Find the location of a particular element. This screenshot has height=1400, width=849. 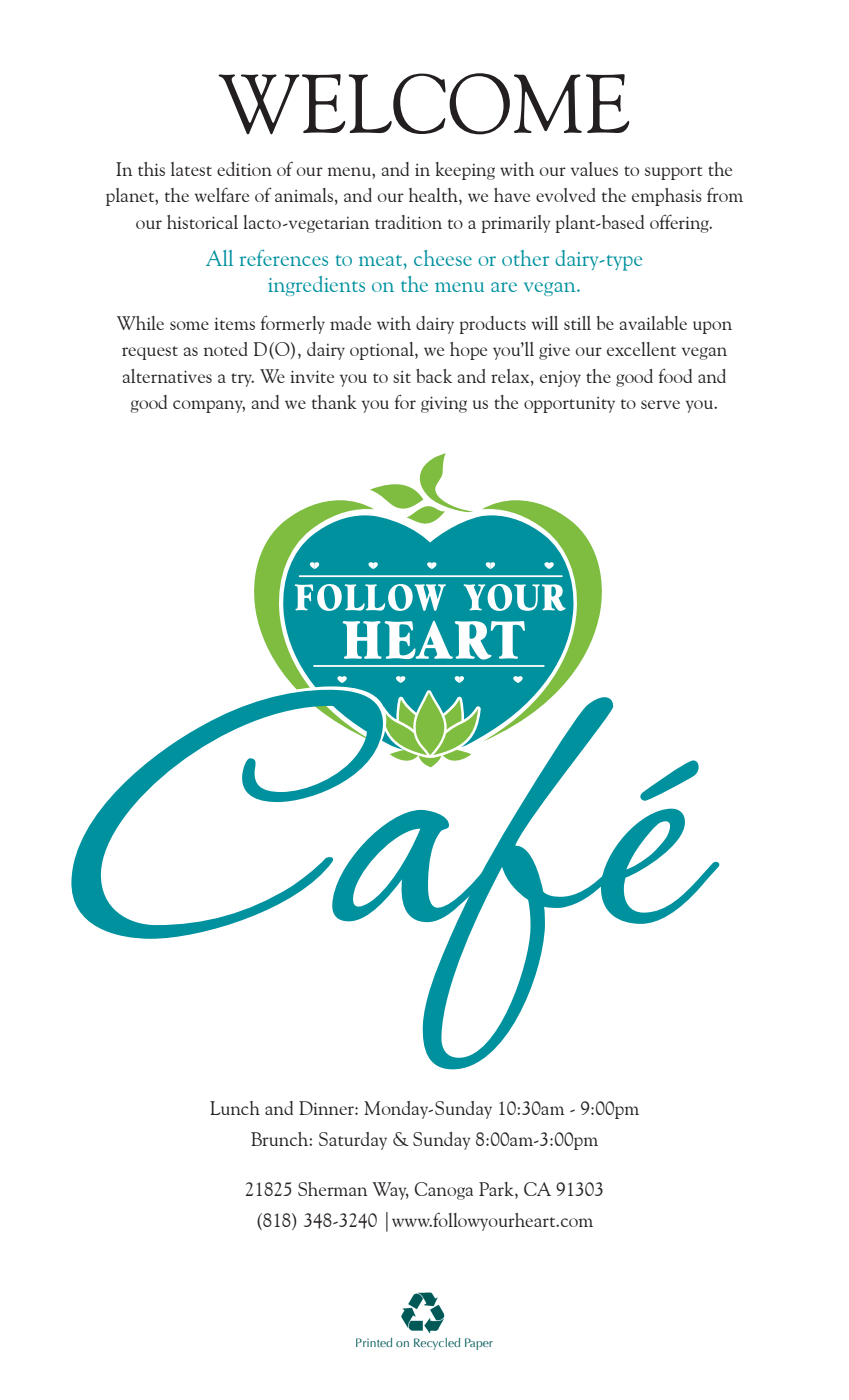

giving is located at coordinates (444, 404).
